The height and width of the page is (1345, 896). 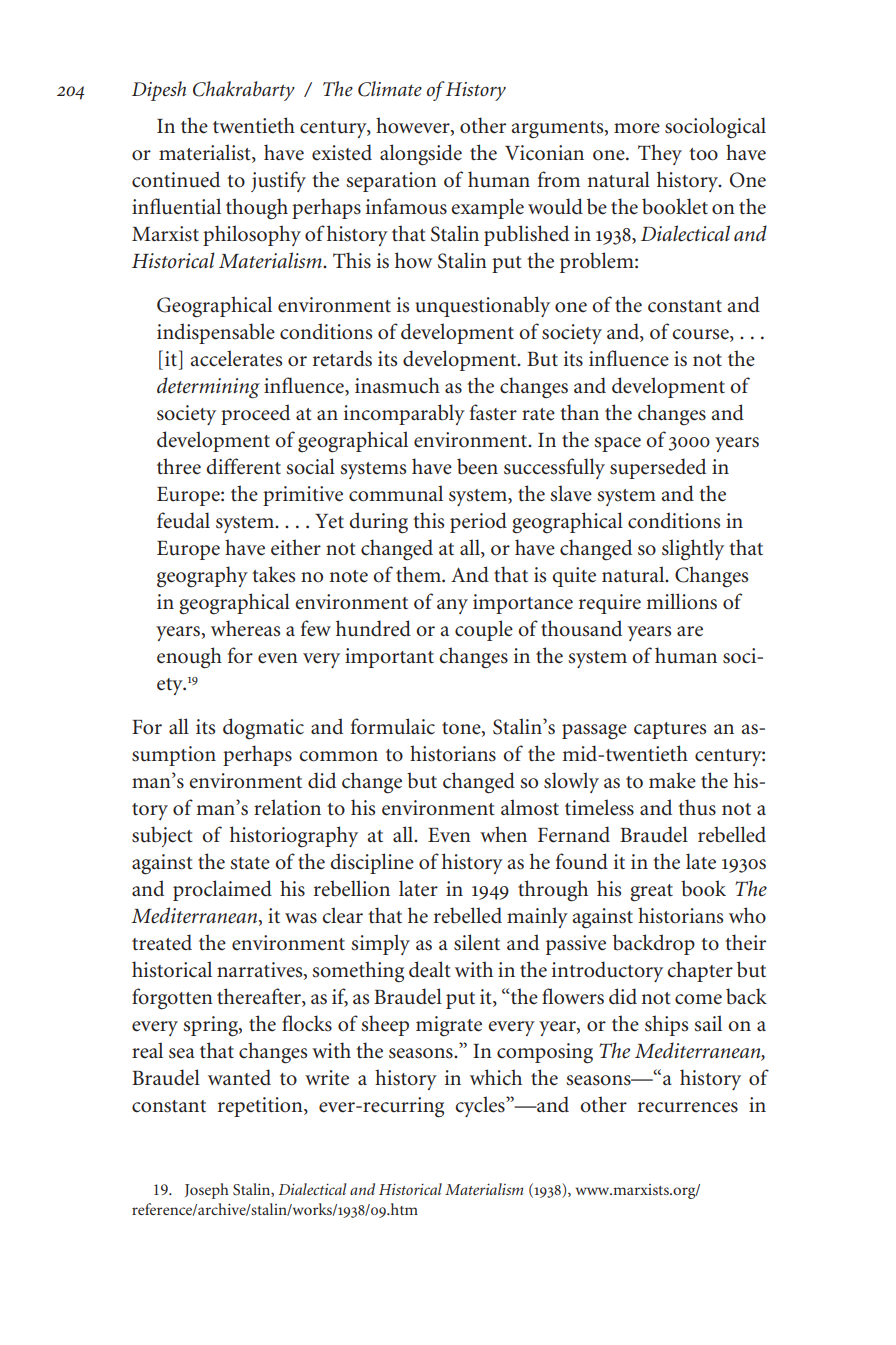 I want to click on silent, so click(x=477, y=942).
